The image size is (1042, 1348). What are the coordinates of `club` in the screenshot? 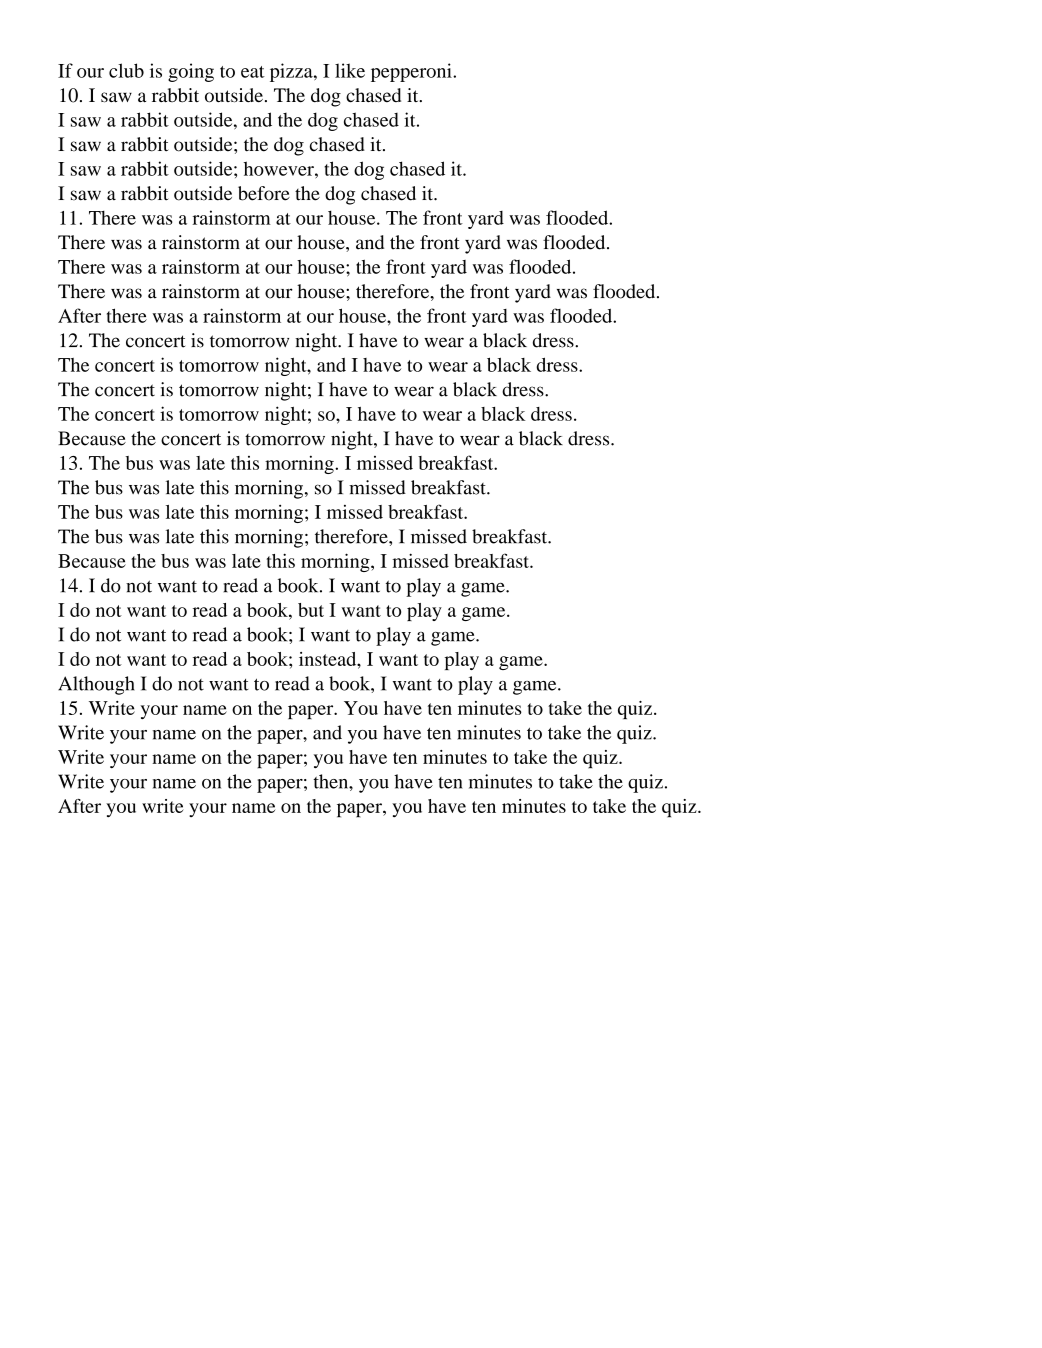 It's located at (126, 70).
